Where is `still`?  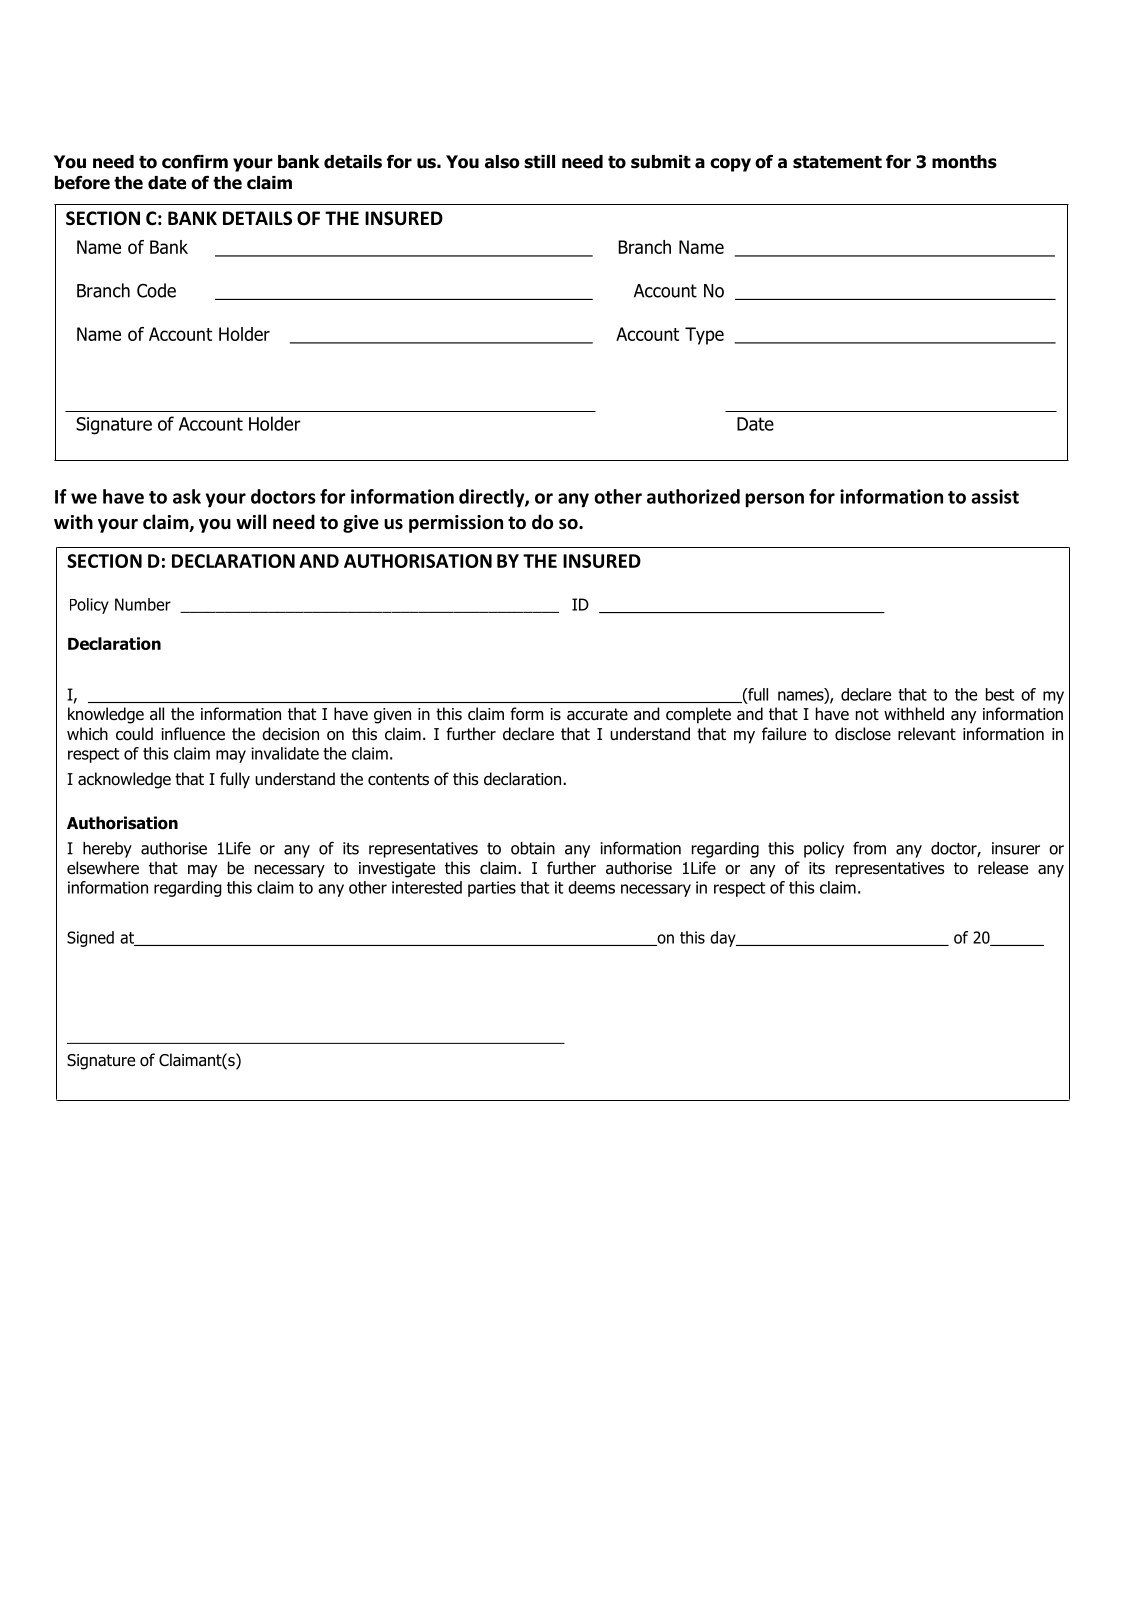
still is located at coordinates (539, 162).
